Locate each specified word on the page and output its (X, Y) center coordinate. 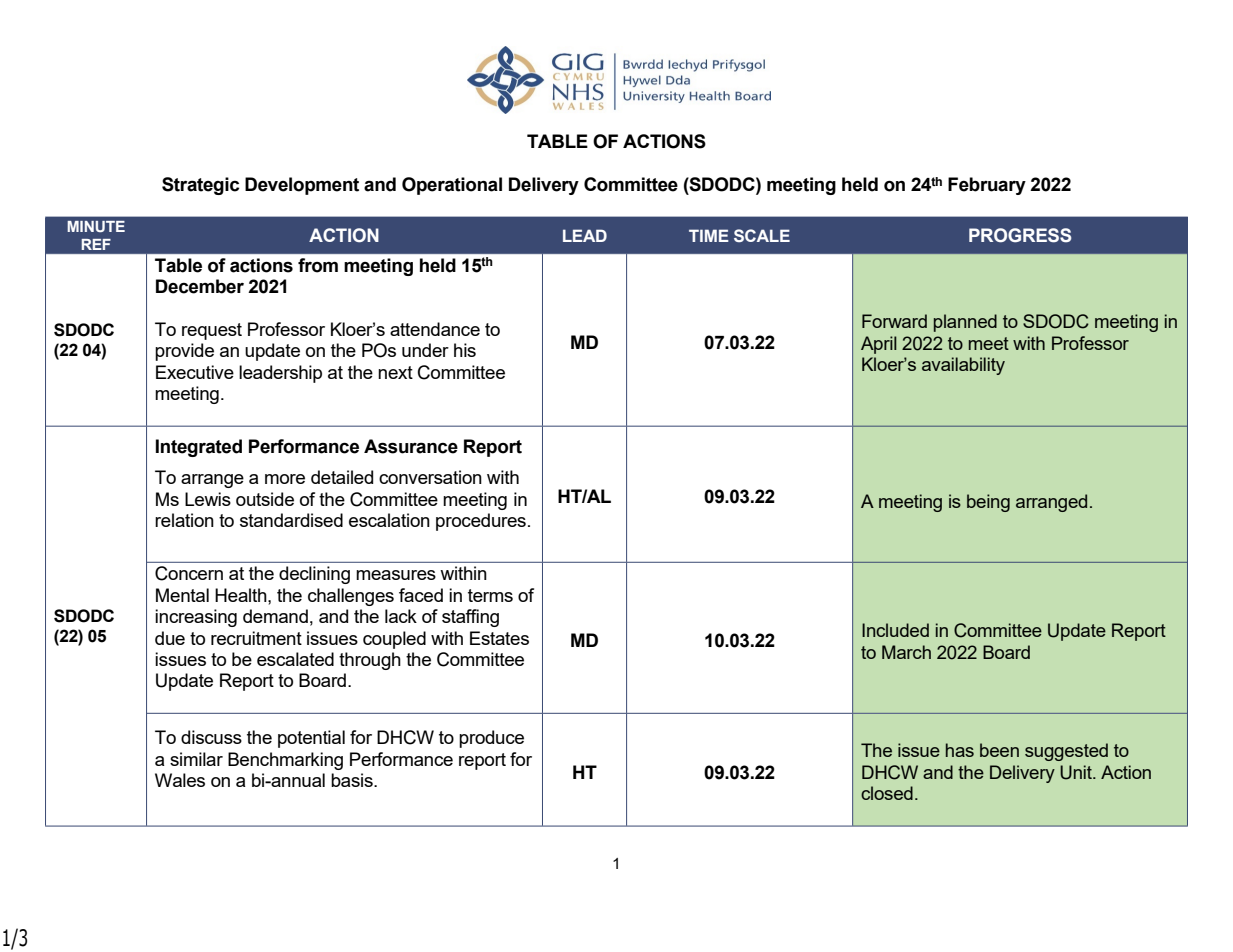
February (987, 186)
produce (491, 739)
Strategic (200, 186)
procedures (481, 522)
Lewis (208, 499)
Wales (180, 780)
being (988, 503)
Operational (452, 186)
